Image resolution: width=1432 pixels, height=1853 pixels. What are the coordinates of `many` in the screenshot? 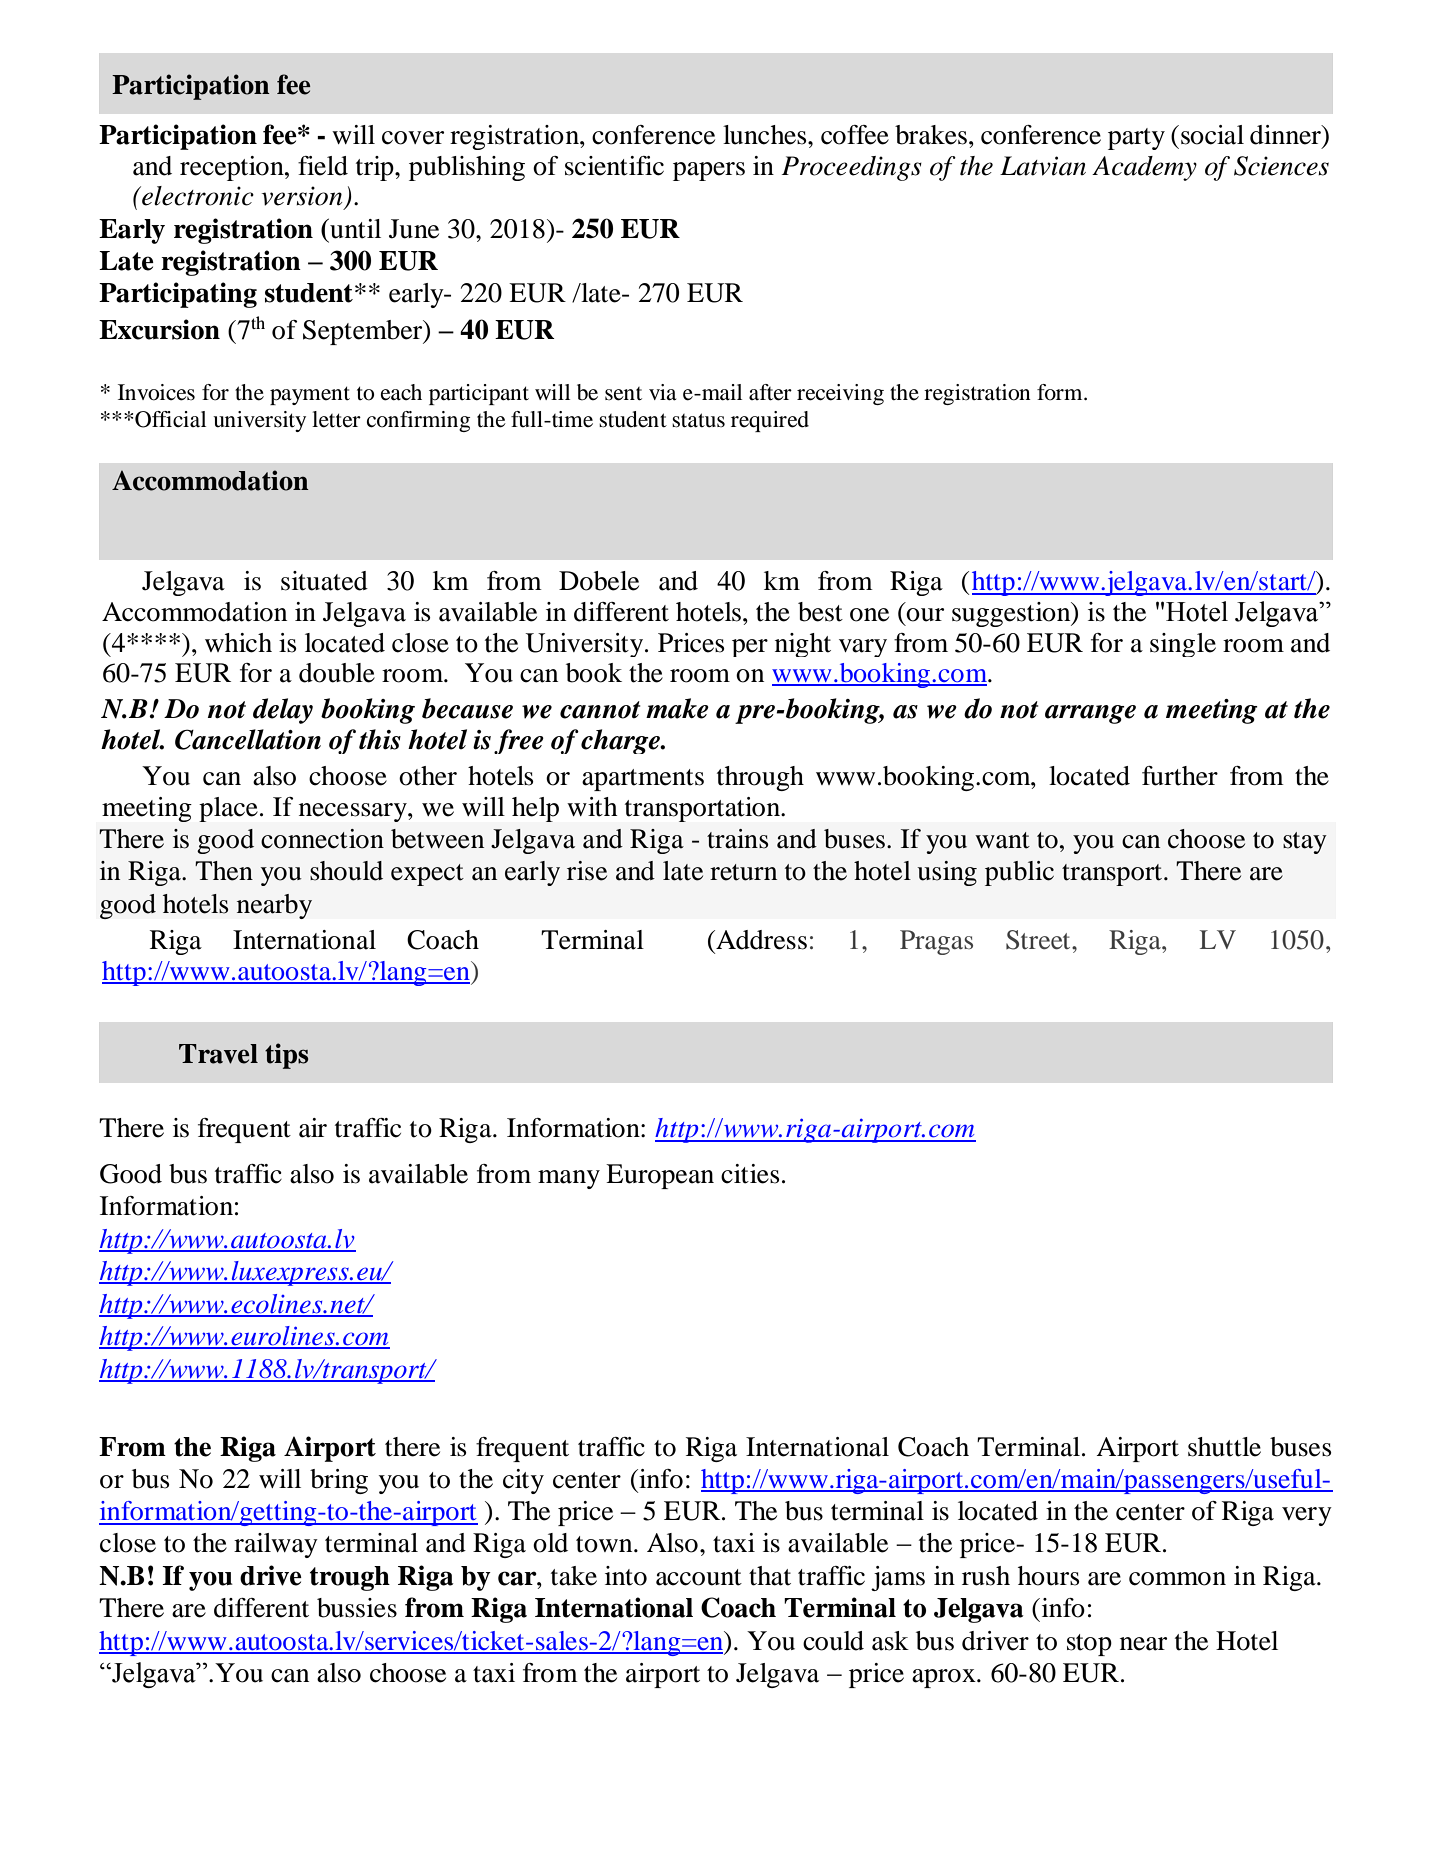 It's located at (569, 1179).
